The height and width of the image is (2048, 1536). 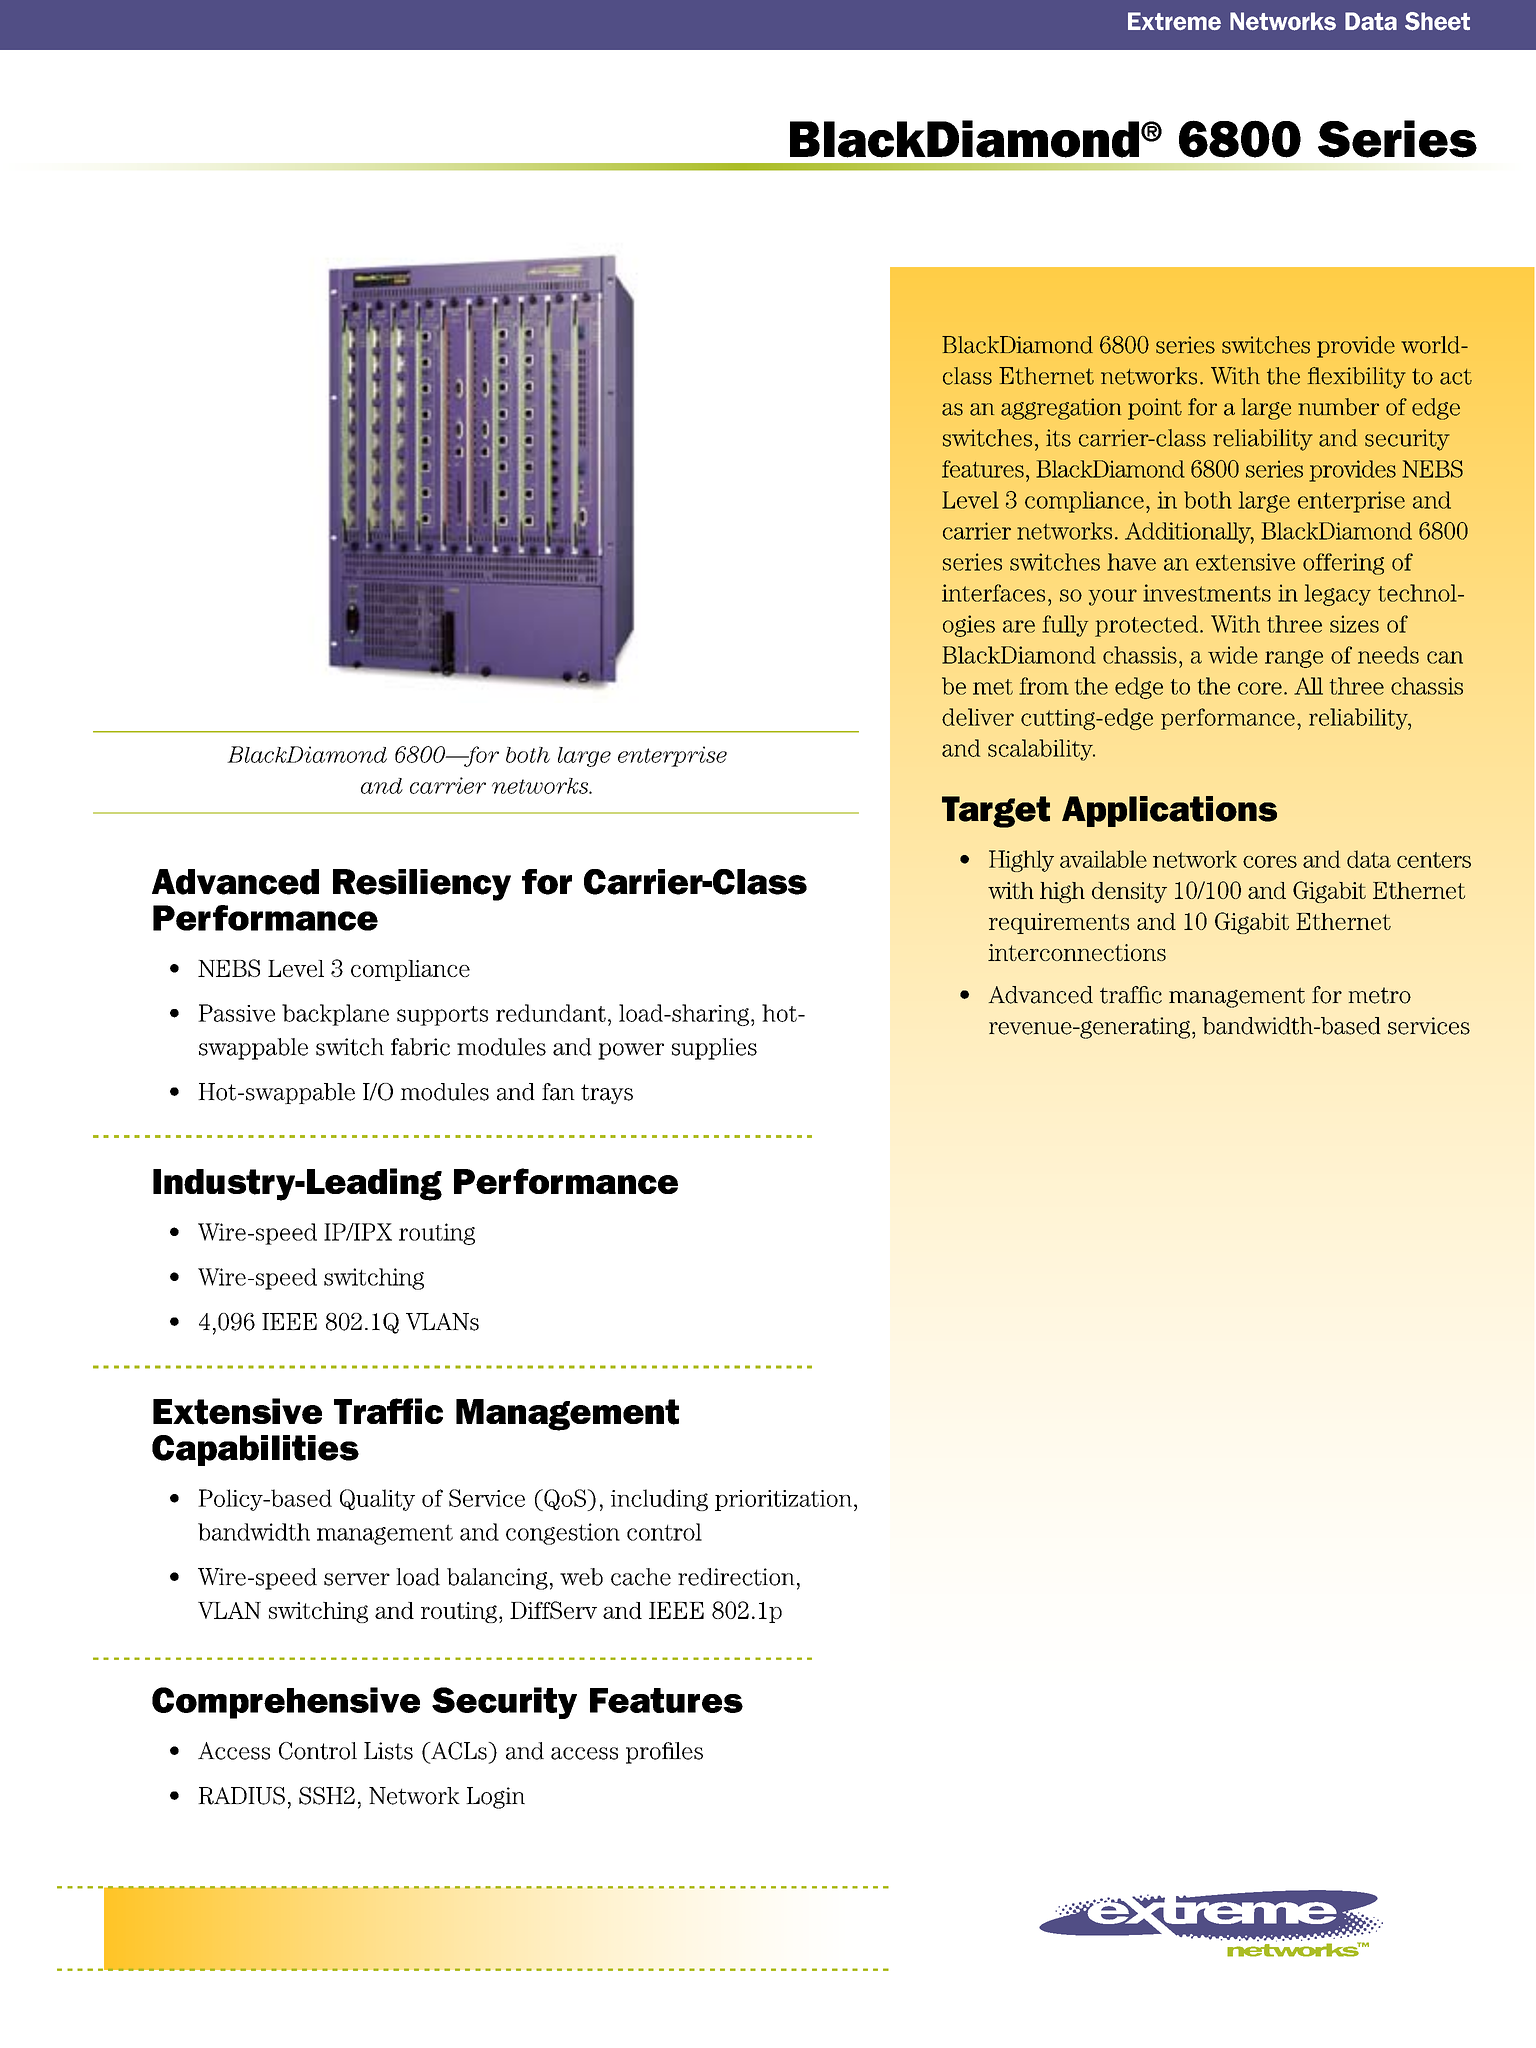 What do you see at coordinates (422, 885) in the image?
I see `Resiliency` at bounding box center [422, 885].
